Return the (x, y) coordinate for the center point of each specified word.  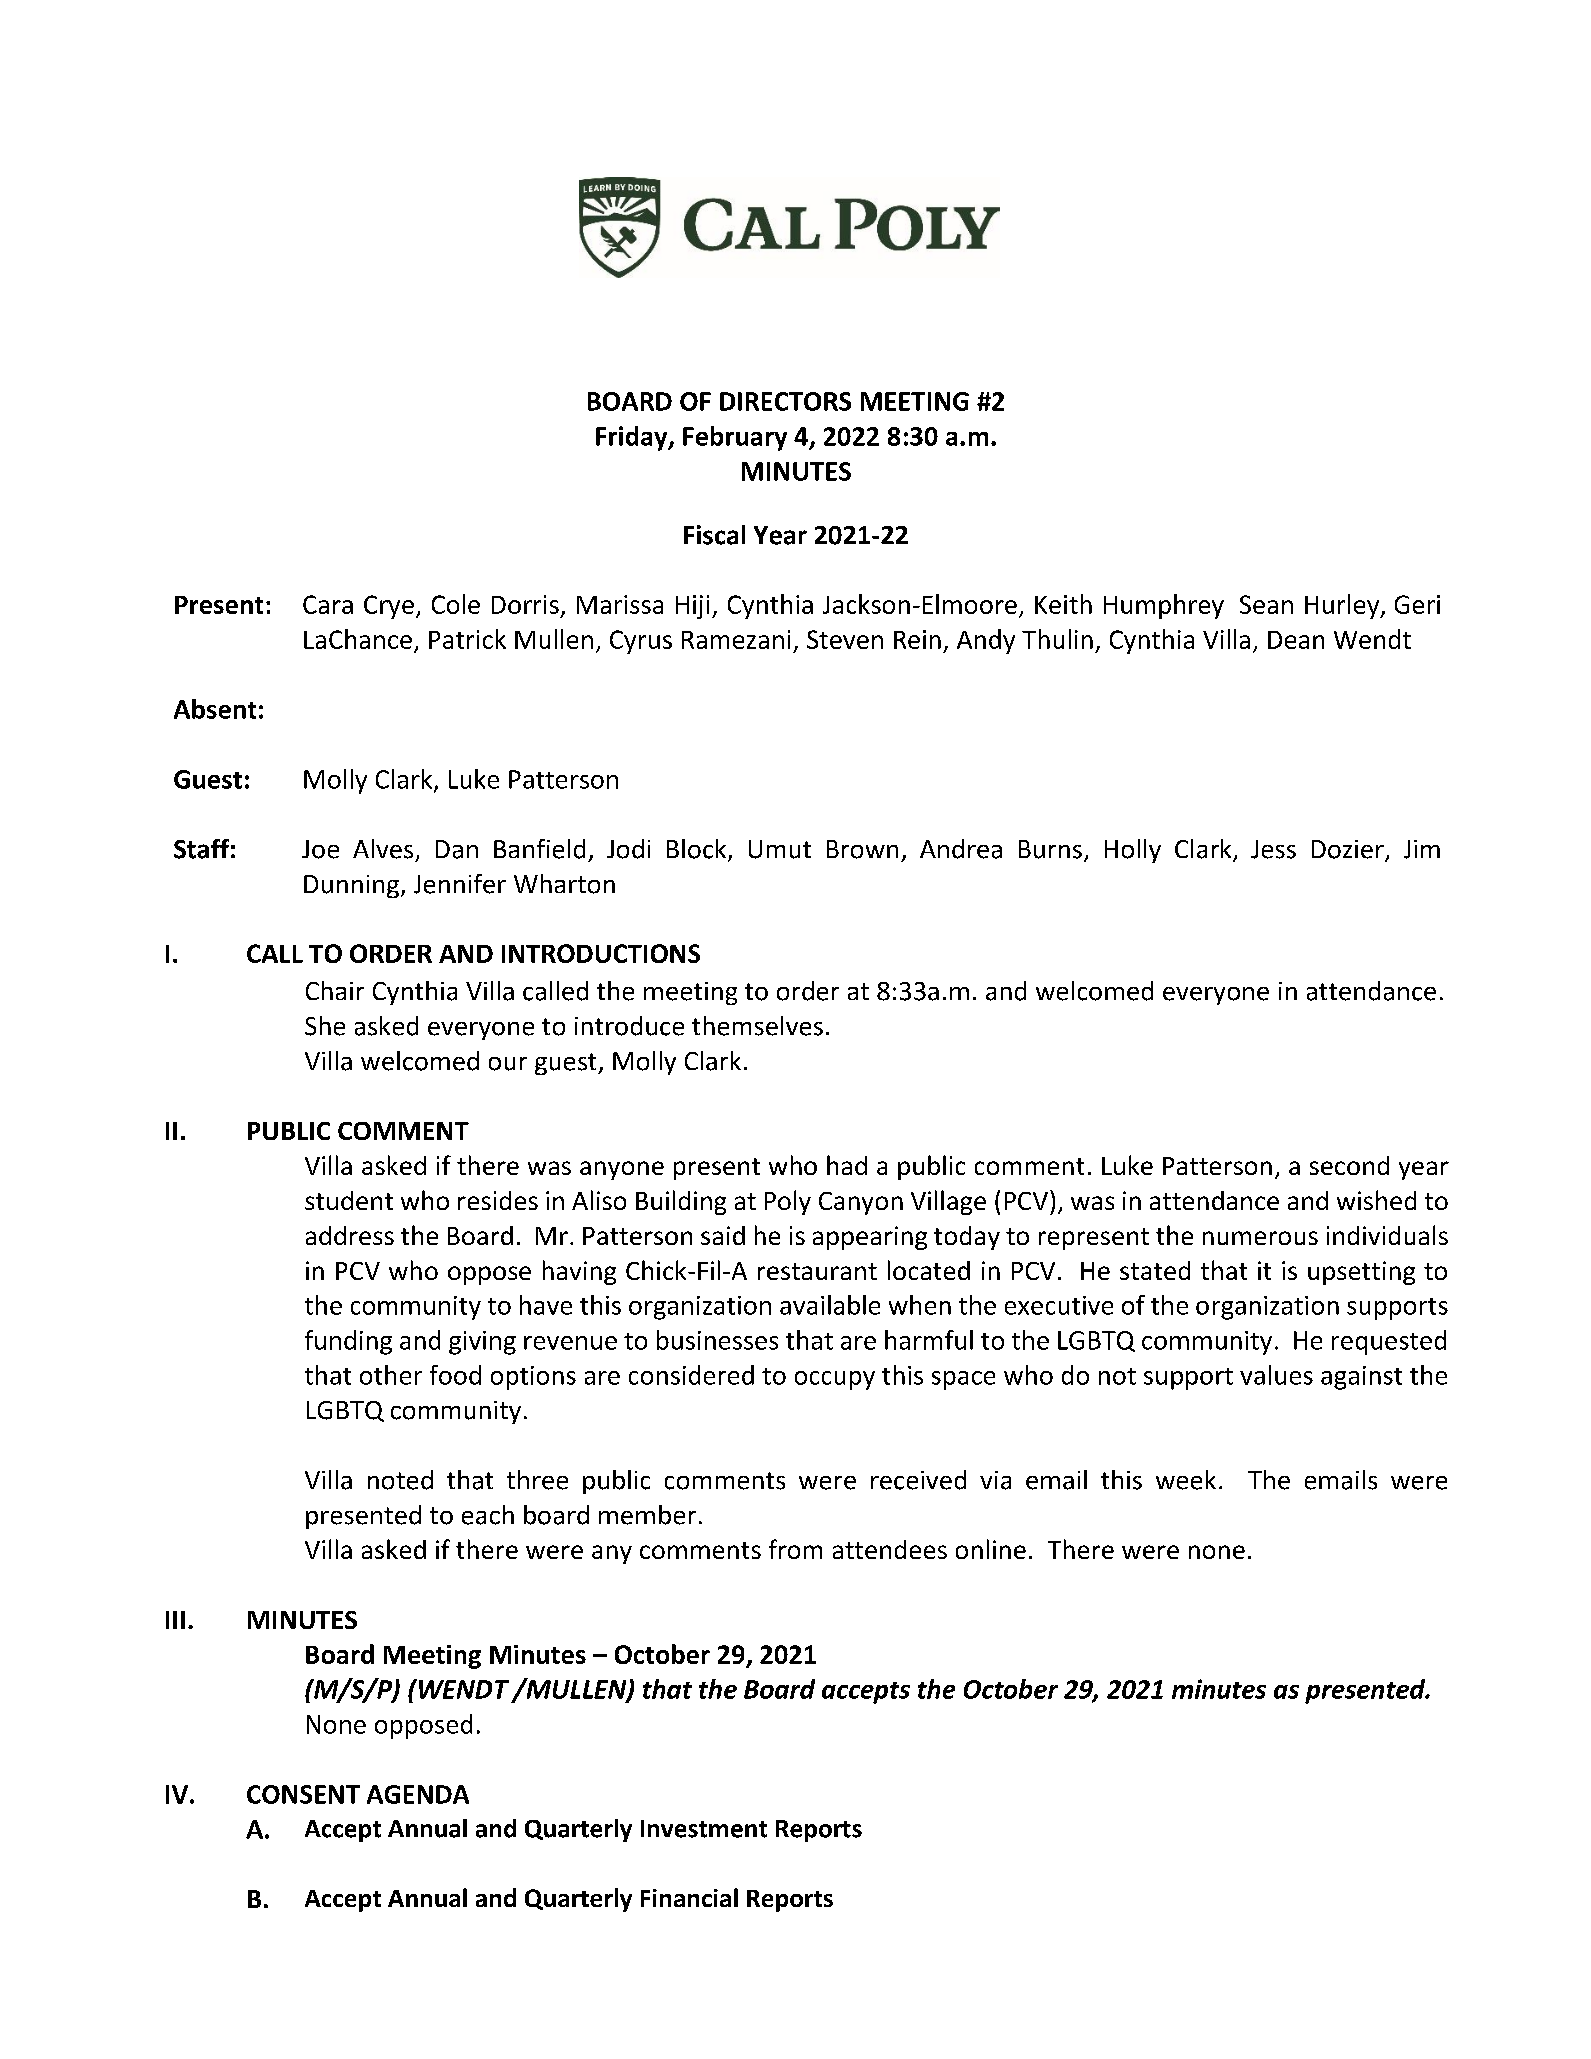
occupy (835, 1380)
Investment (704, 1829)
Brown (862, 849)
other (391, 1375)
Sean (1266, 604)
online (991, 1549)
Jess (1273, 849)
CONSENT (303, 1794)
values (1276, 1375)
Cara (328, 604)
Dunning (351, 886)
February (735, 438)
